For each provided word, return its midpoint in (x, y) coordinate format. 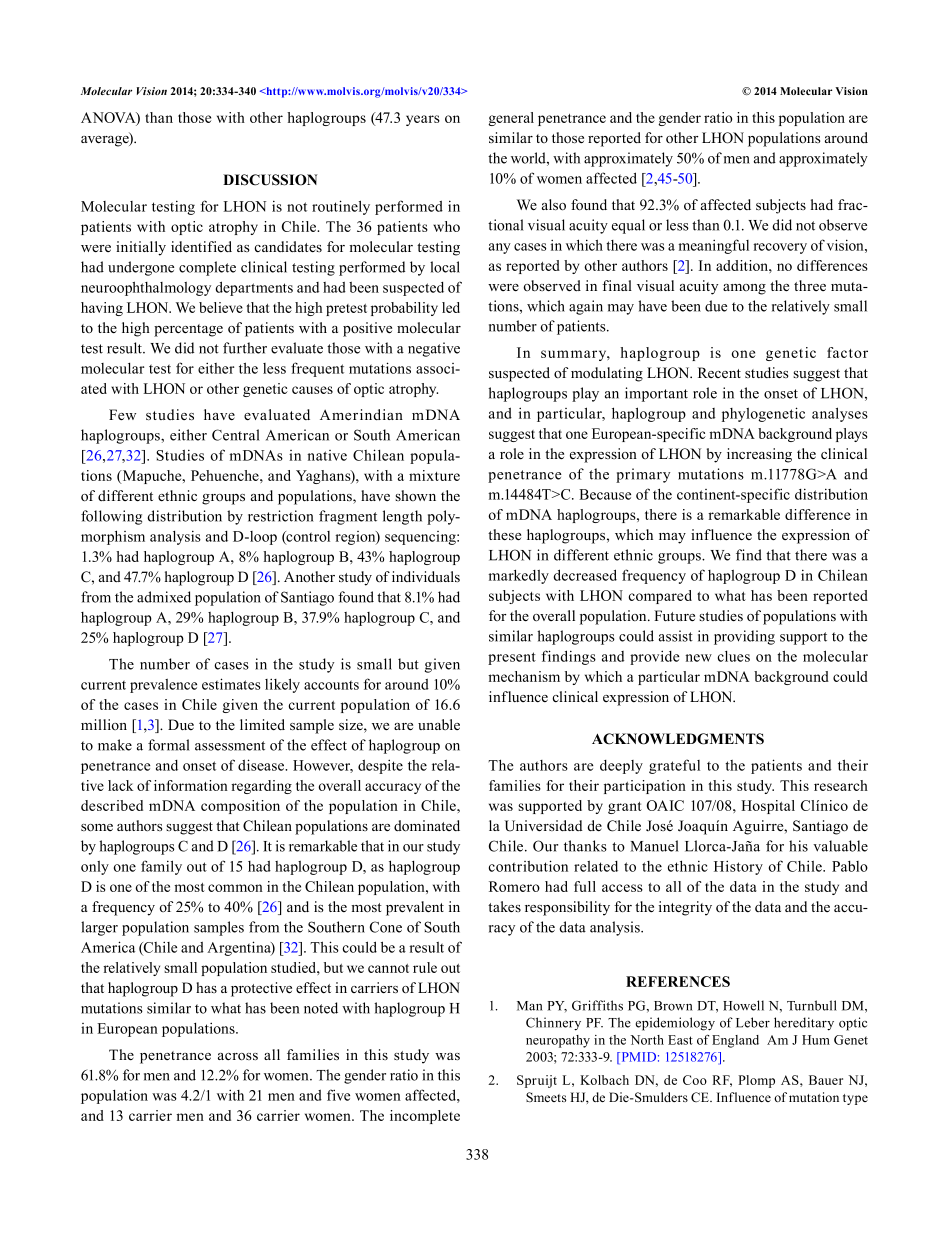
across (238, 1057)
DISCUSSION (270, 180)
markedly (518, 576)
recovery (780, 248)
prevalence (163, 686)
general (511, 119)
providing (744, 637)
